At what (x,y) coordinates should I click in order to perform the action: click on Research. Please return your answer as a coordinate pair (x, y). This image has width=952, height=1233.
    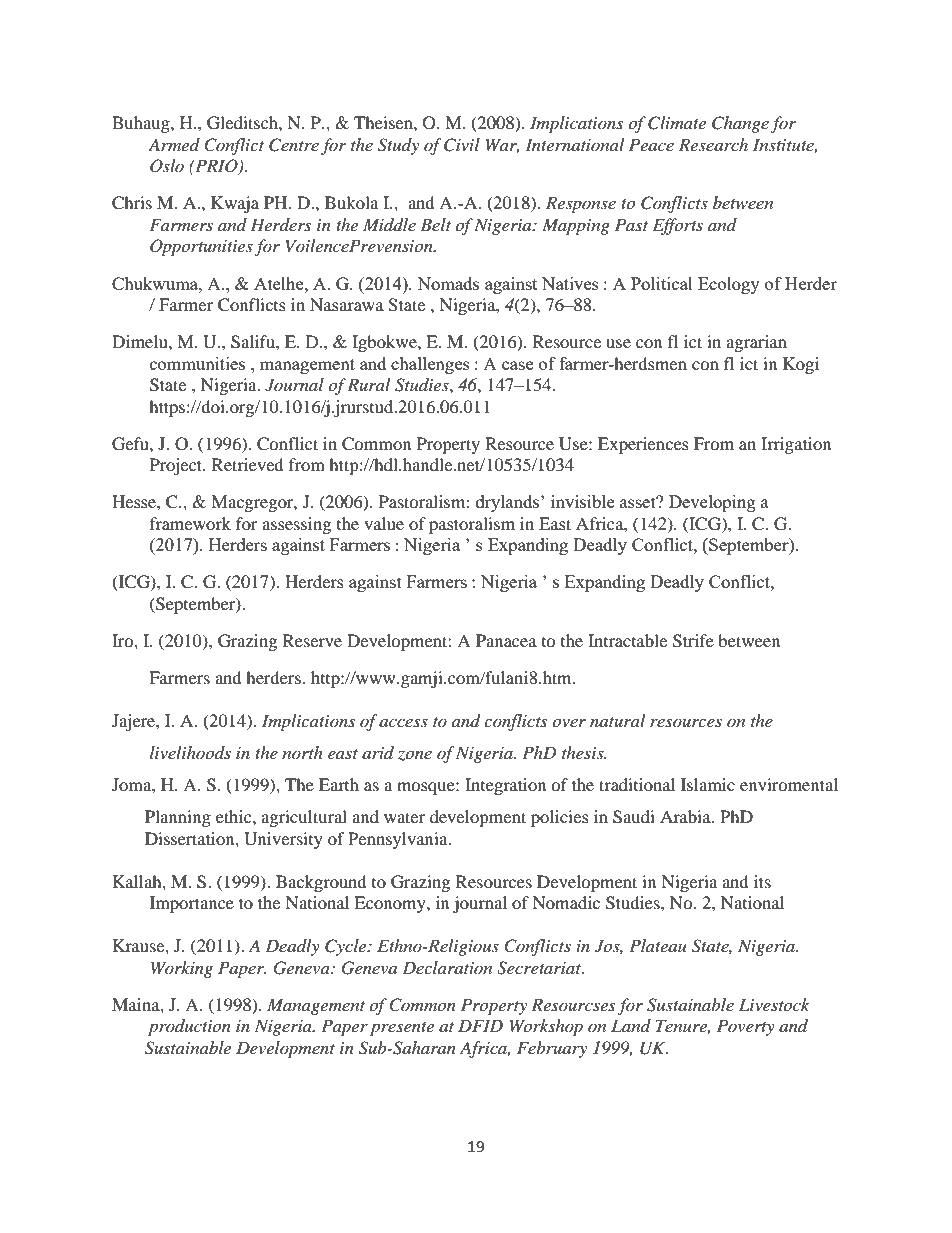
    Looking at the image, I should click on (713, 144).
